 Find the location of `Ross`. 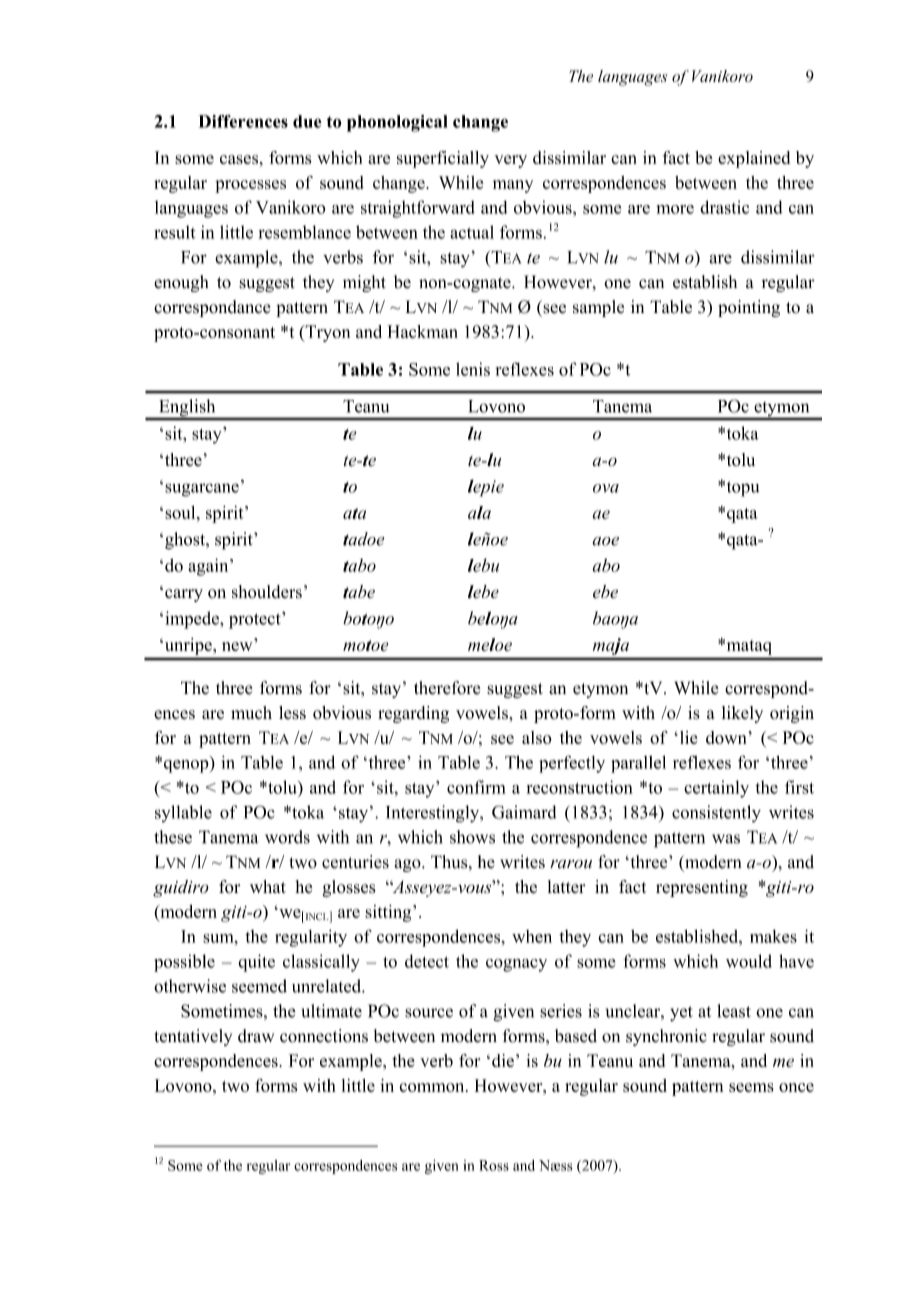

Ross is located at coordinates (494, 1165).
